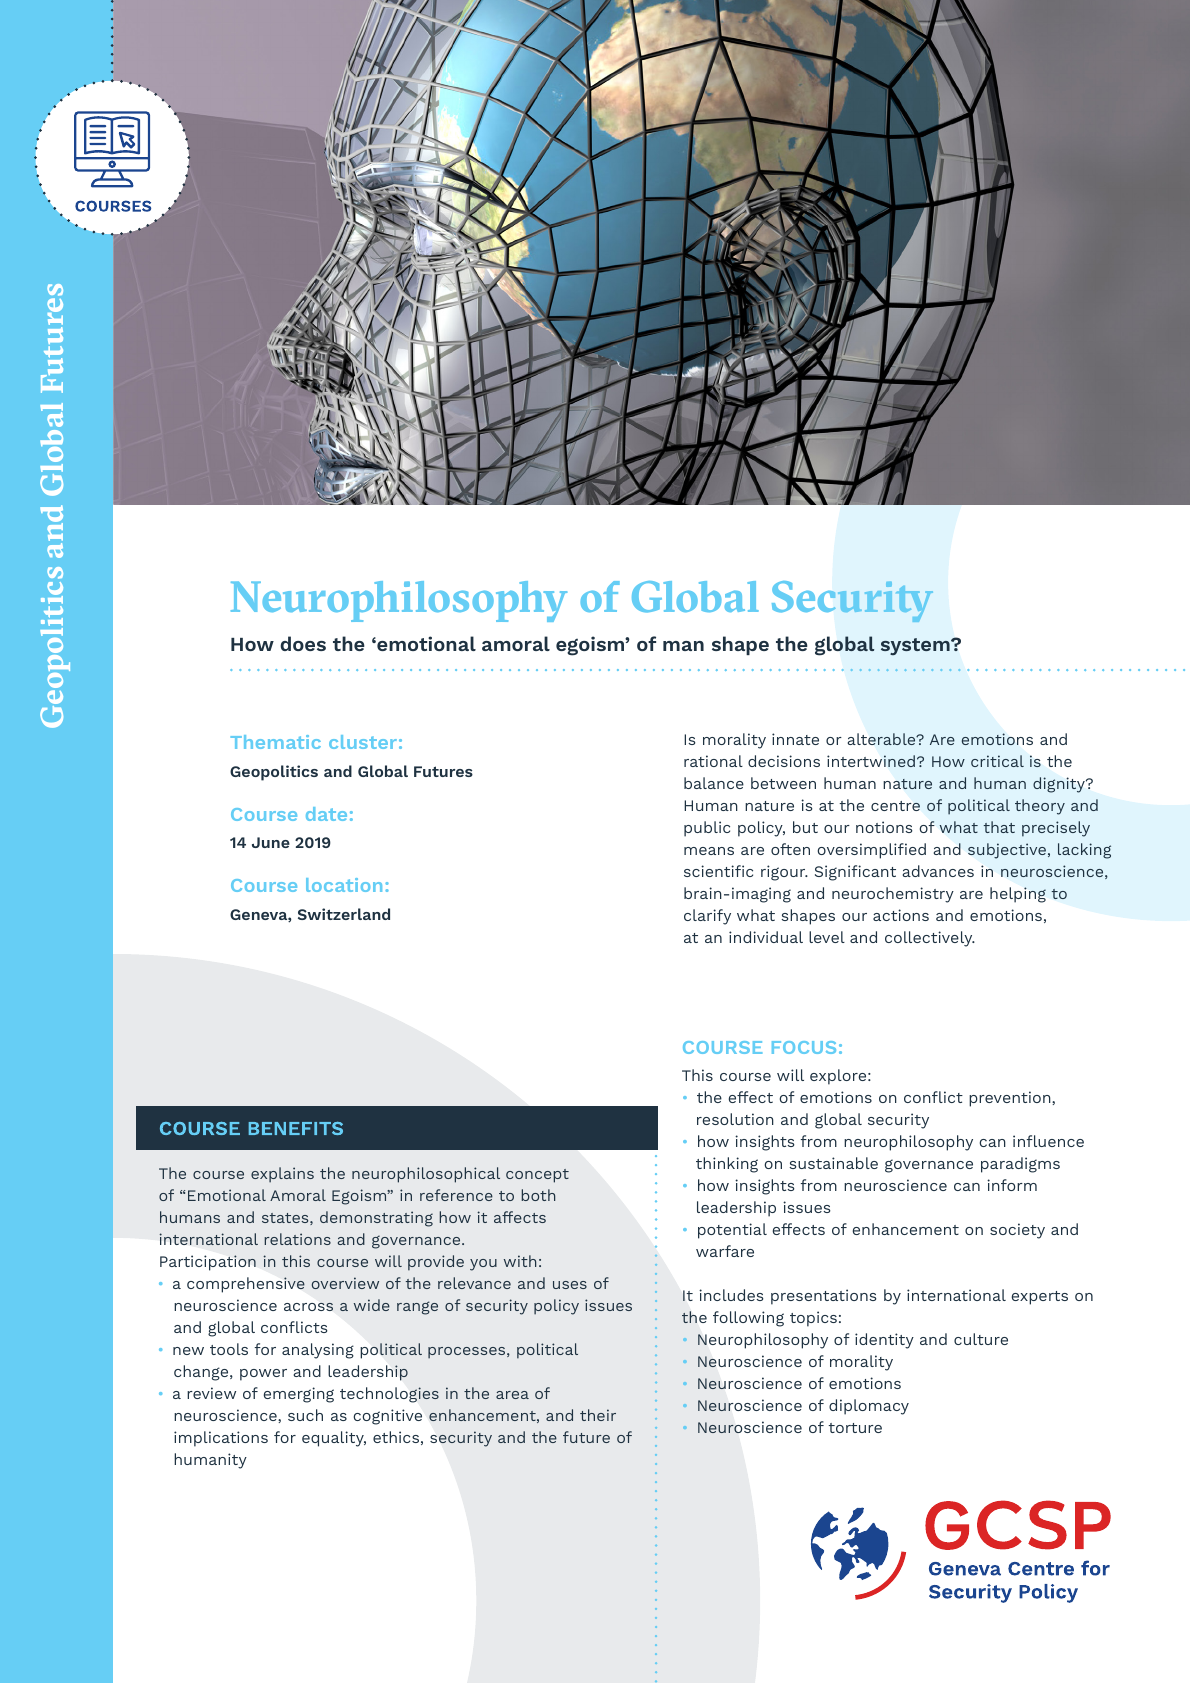  Describe the element at coordinates (598, 1415) in the screenshot. I see `their` at that location.
